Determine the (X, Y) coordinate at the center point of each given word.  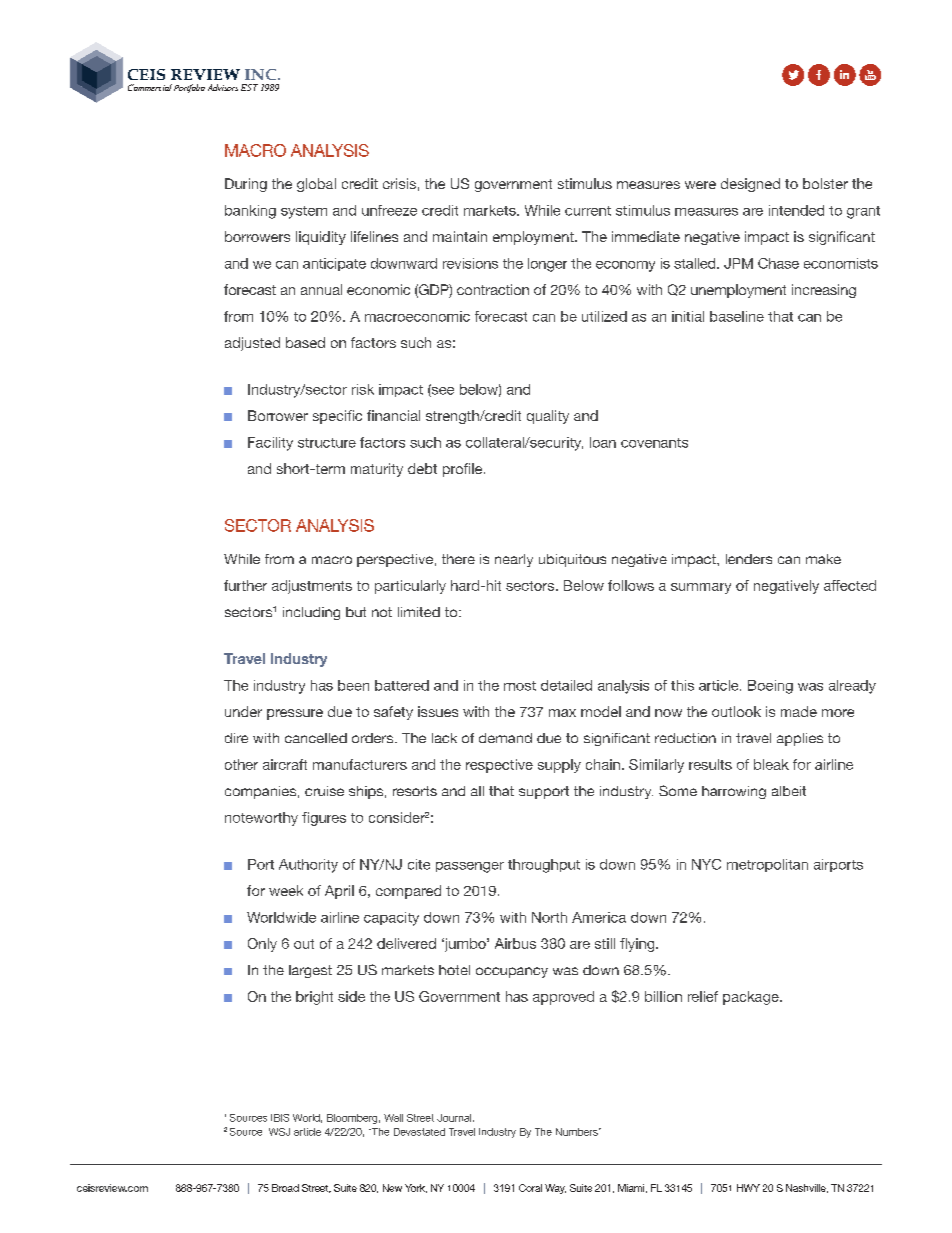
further (245, 585)
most (520, 686)
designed (750, 185)
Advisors (223, 87)
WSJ (279, 1132)
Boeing (770, 687)
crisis (399, 183)
